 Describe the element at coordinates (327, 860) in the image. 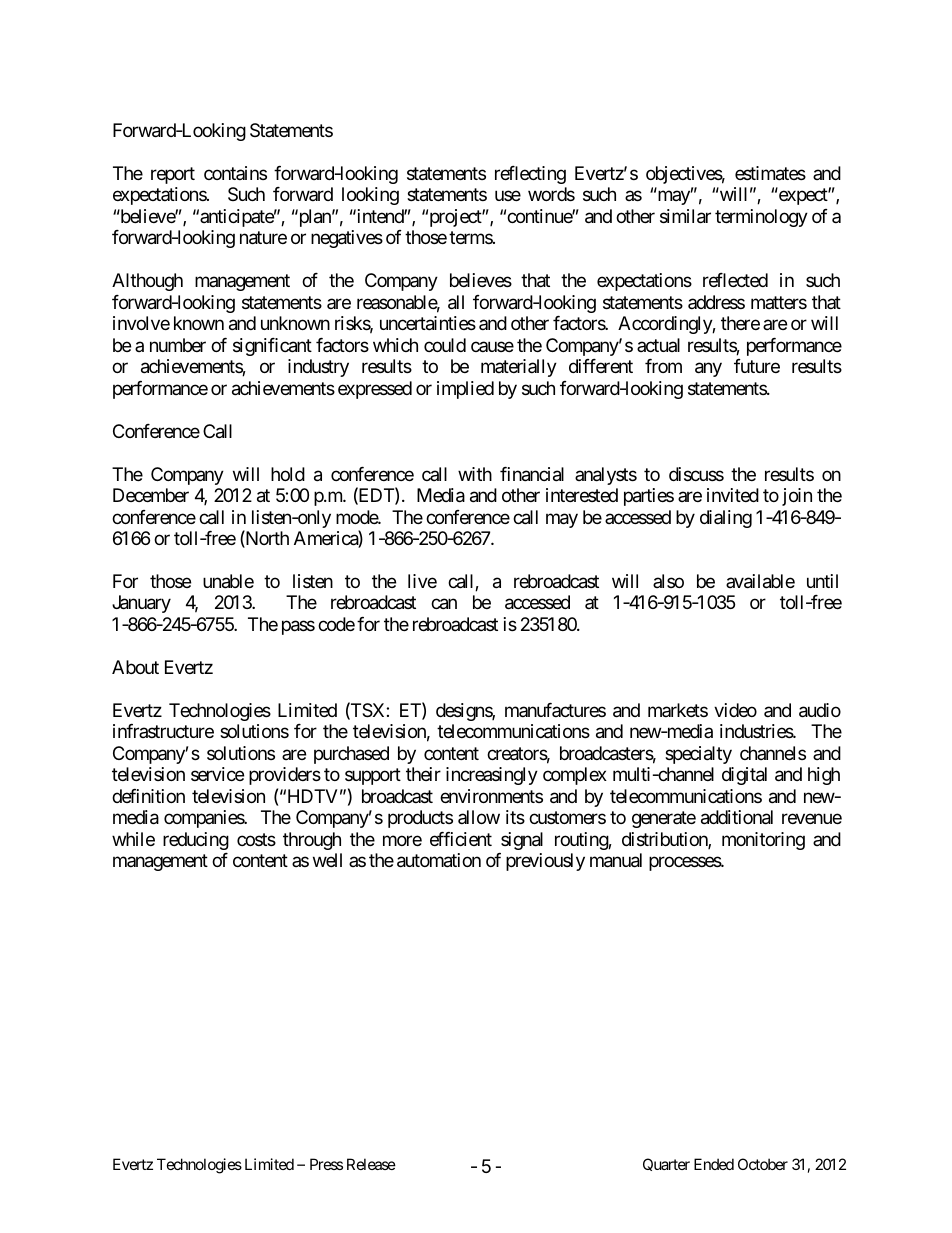

I see `well` at that location.
